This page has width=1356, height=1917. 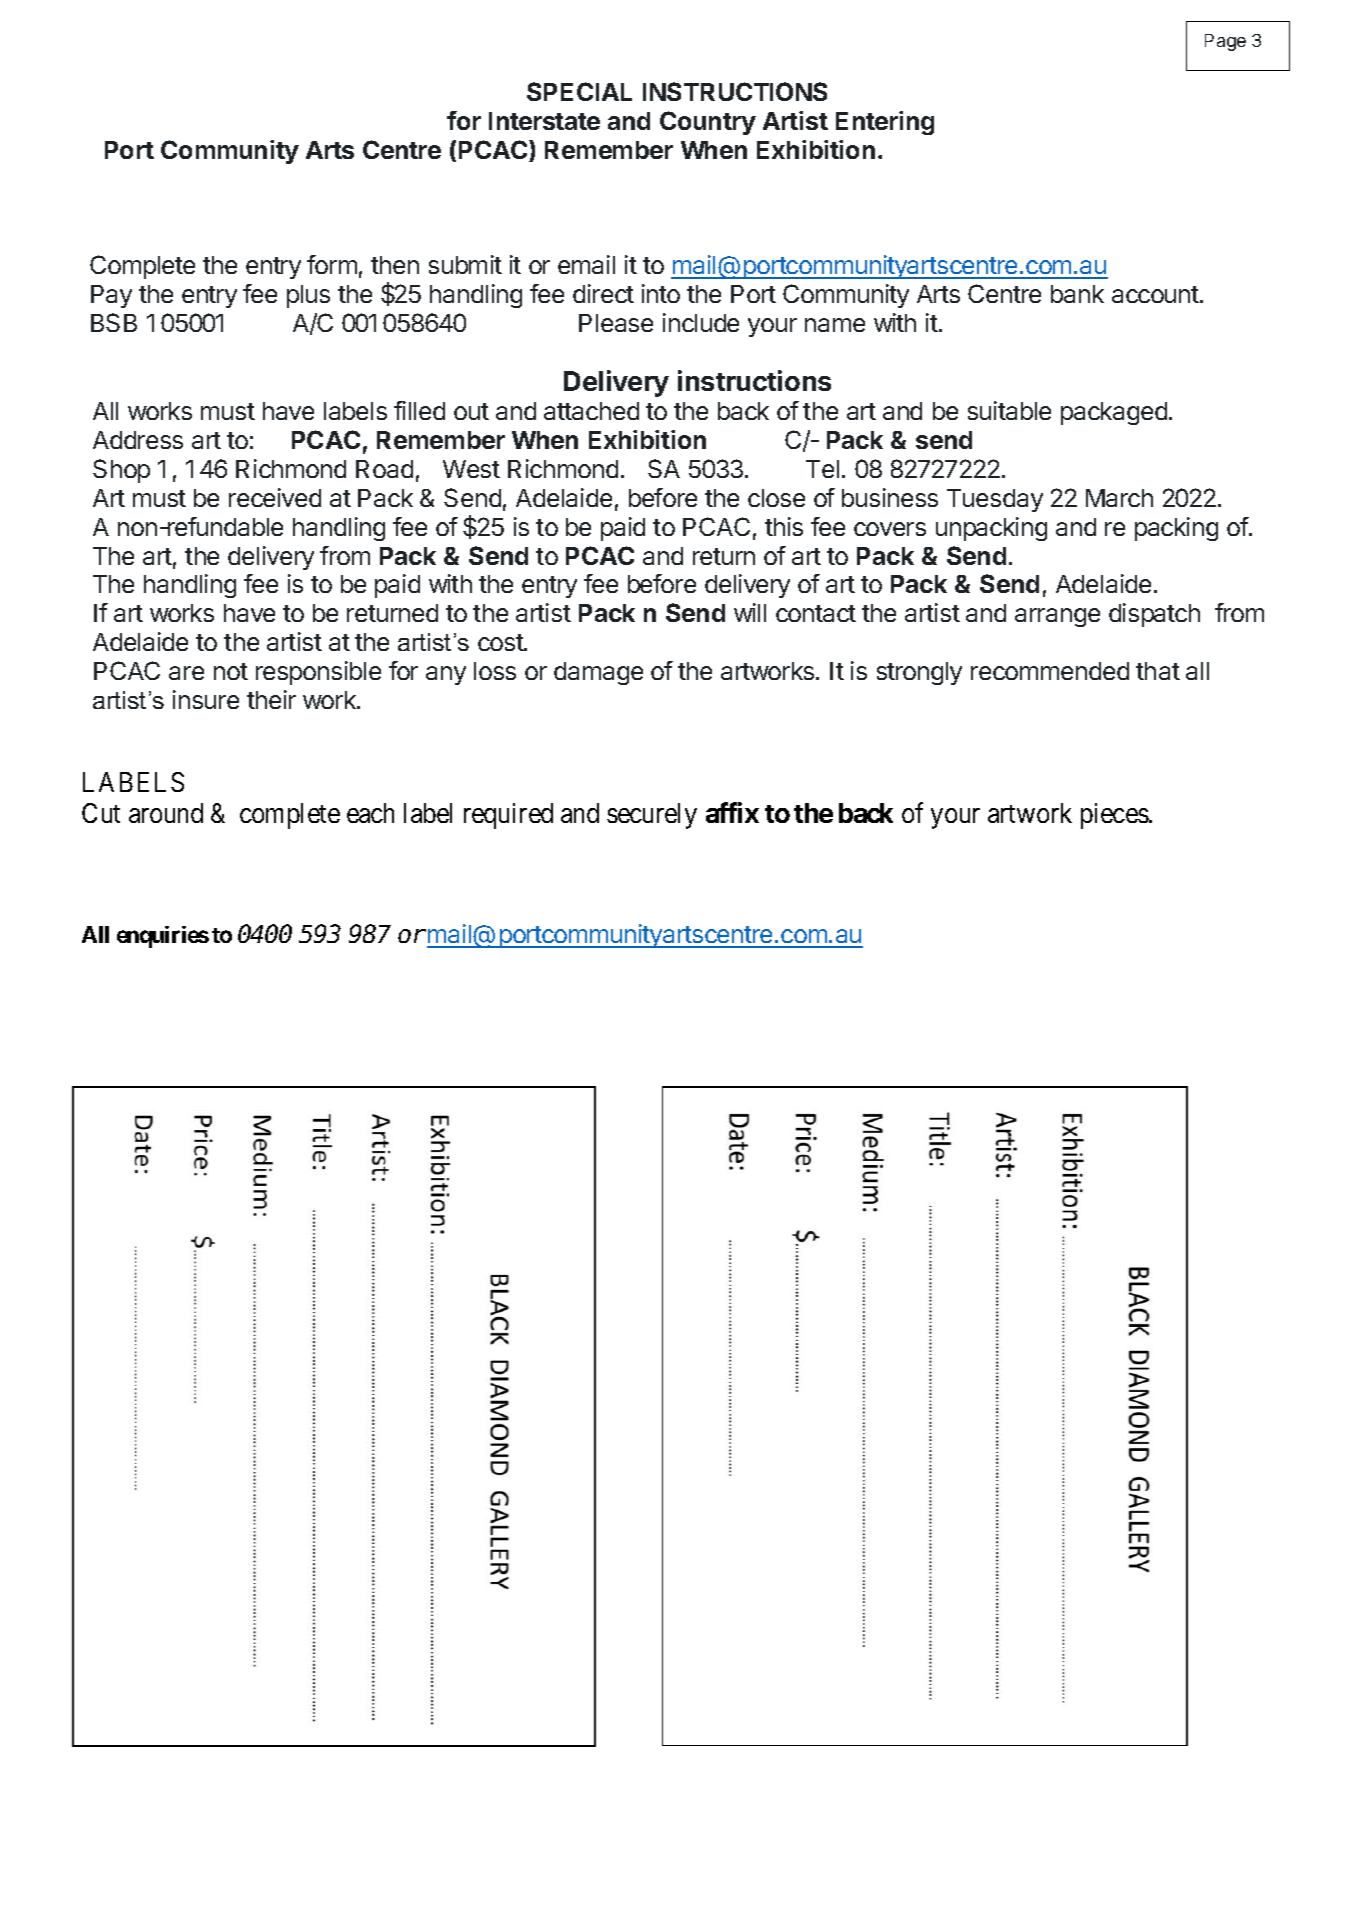 I want to click on plus, so click(x=308, y=296).
